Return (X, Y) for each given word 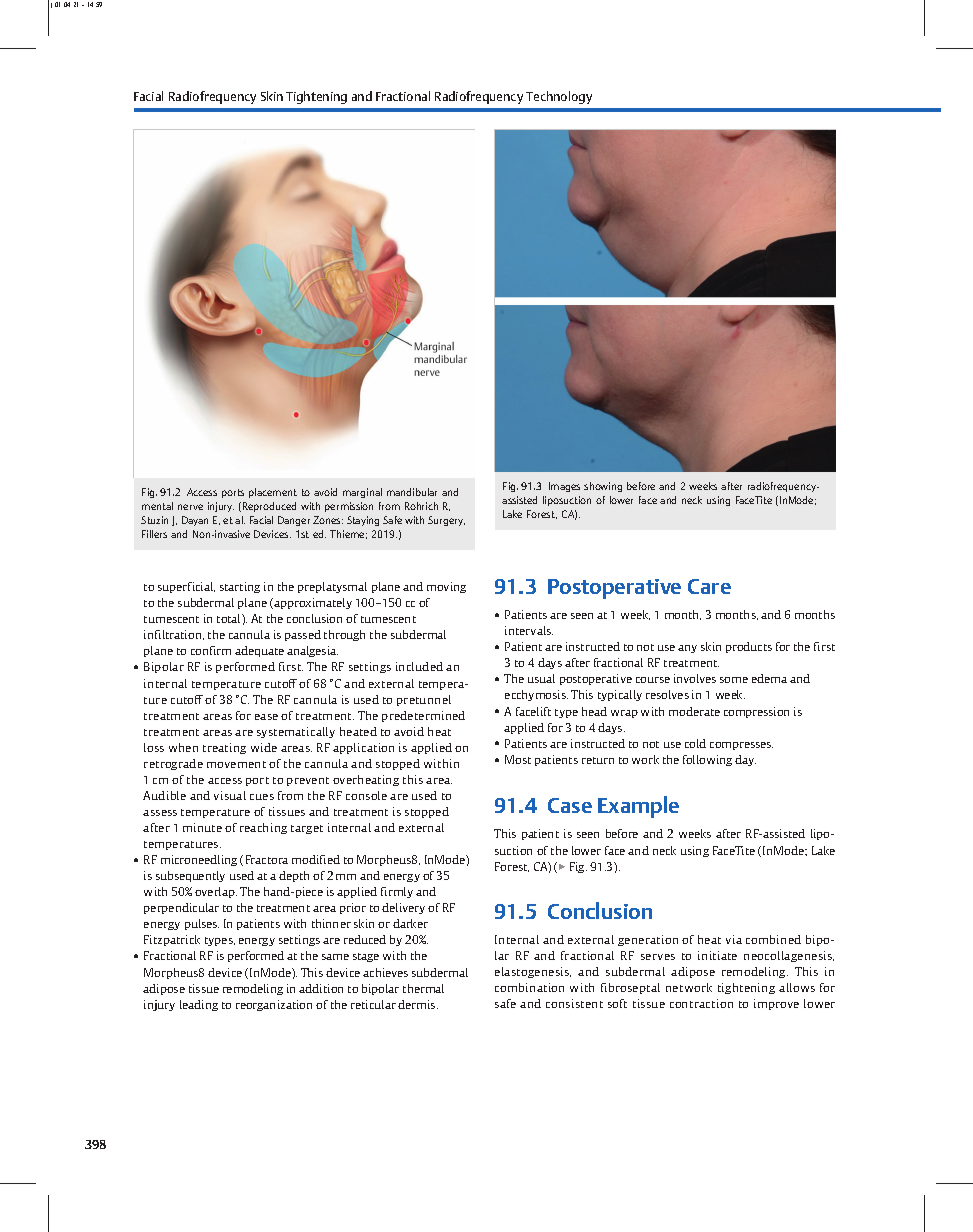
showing (603, 487)
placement (273, 493)
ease (266, 717)
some (734, 680)
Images (564, 487)
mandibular (412, 492)
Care (709, 586)
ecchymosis (536, 695)
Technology (559, 97)
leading (199, 1005)
